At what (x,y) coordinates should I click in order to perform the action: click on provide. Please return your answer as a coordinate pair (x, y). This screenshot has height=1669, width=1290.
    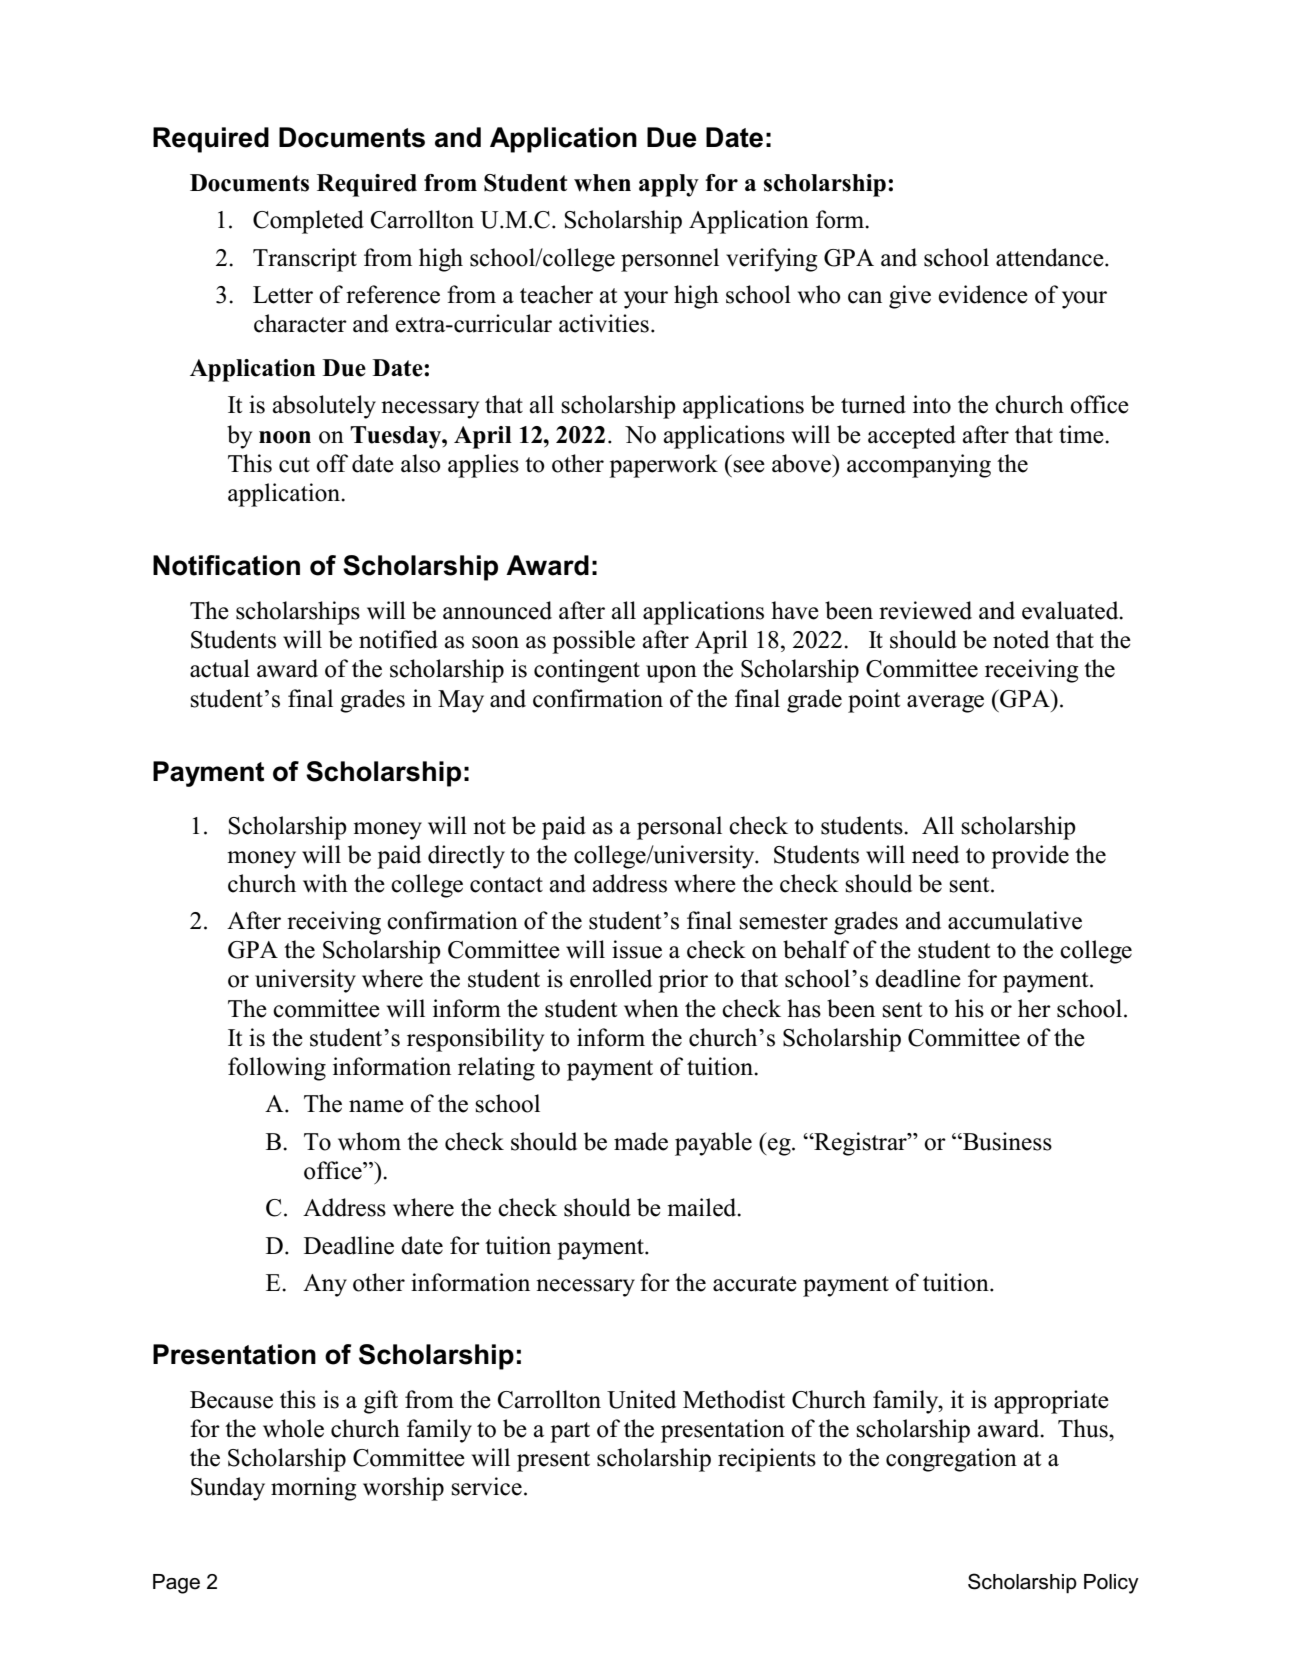
    Looking at the image, I should click on (1030, 857).
